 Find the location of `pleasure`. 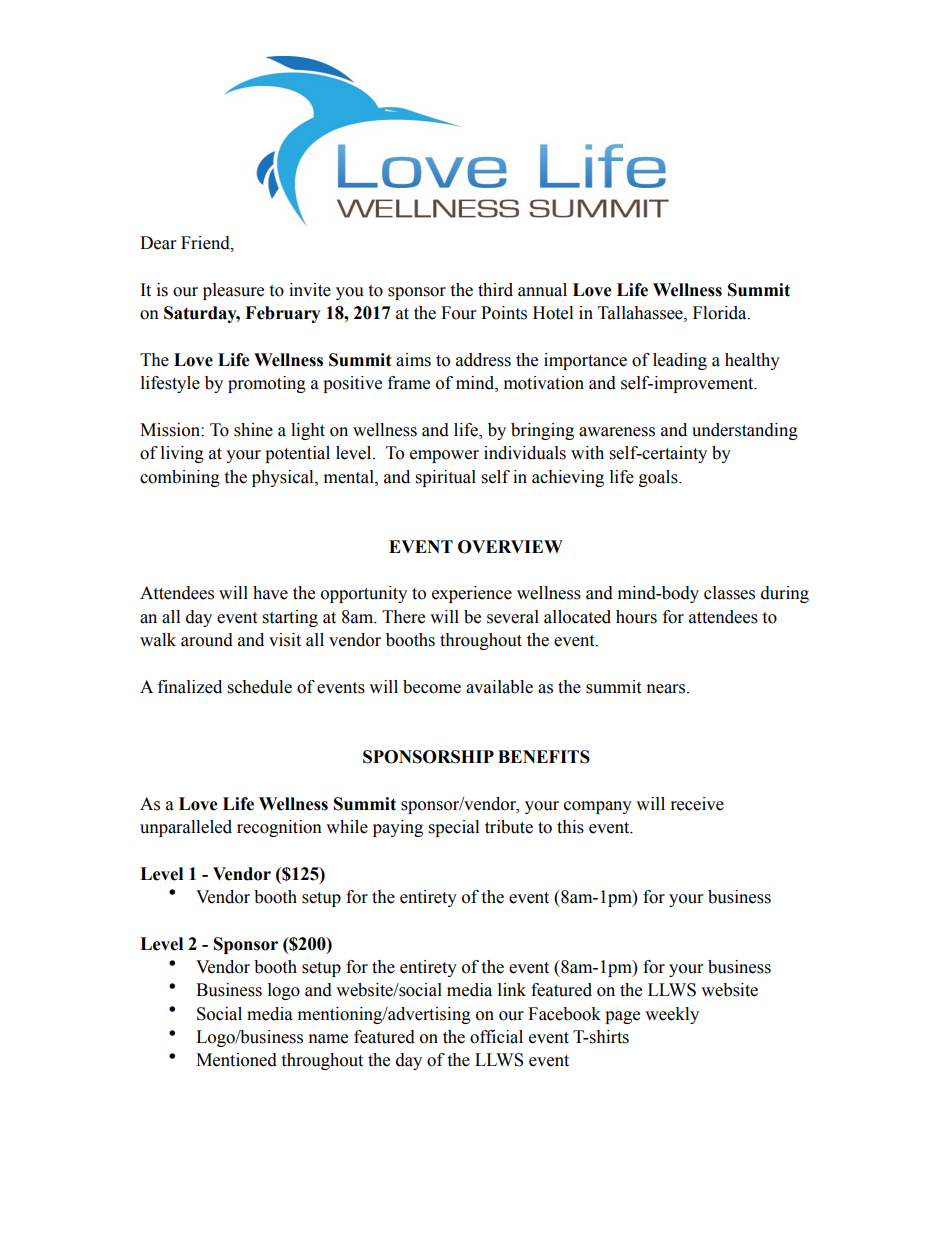

pleasure is located at coordinates (233, 291).
